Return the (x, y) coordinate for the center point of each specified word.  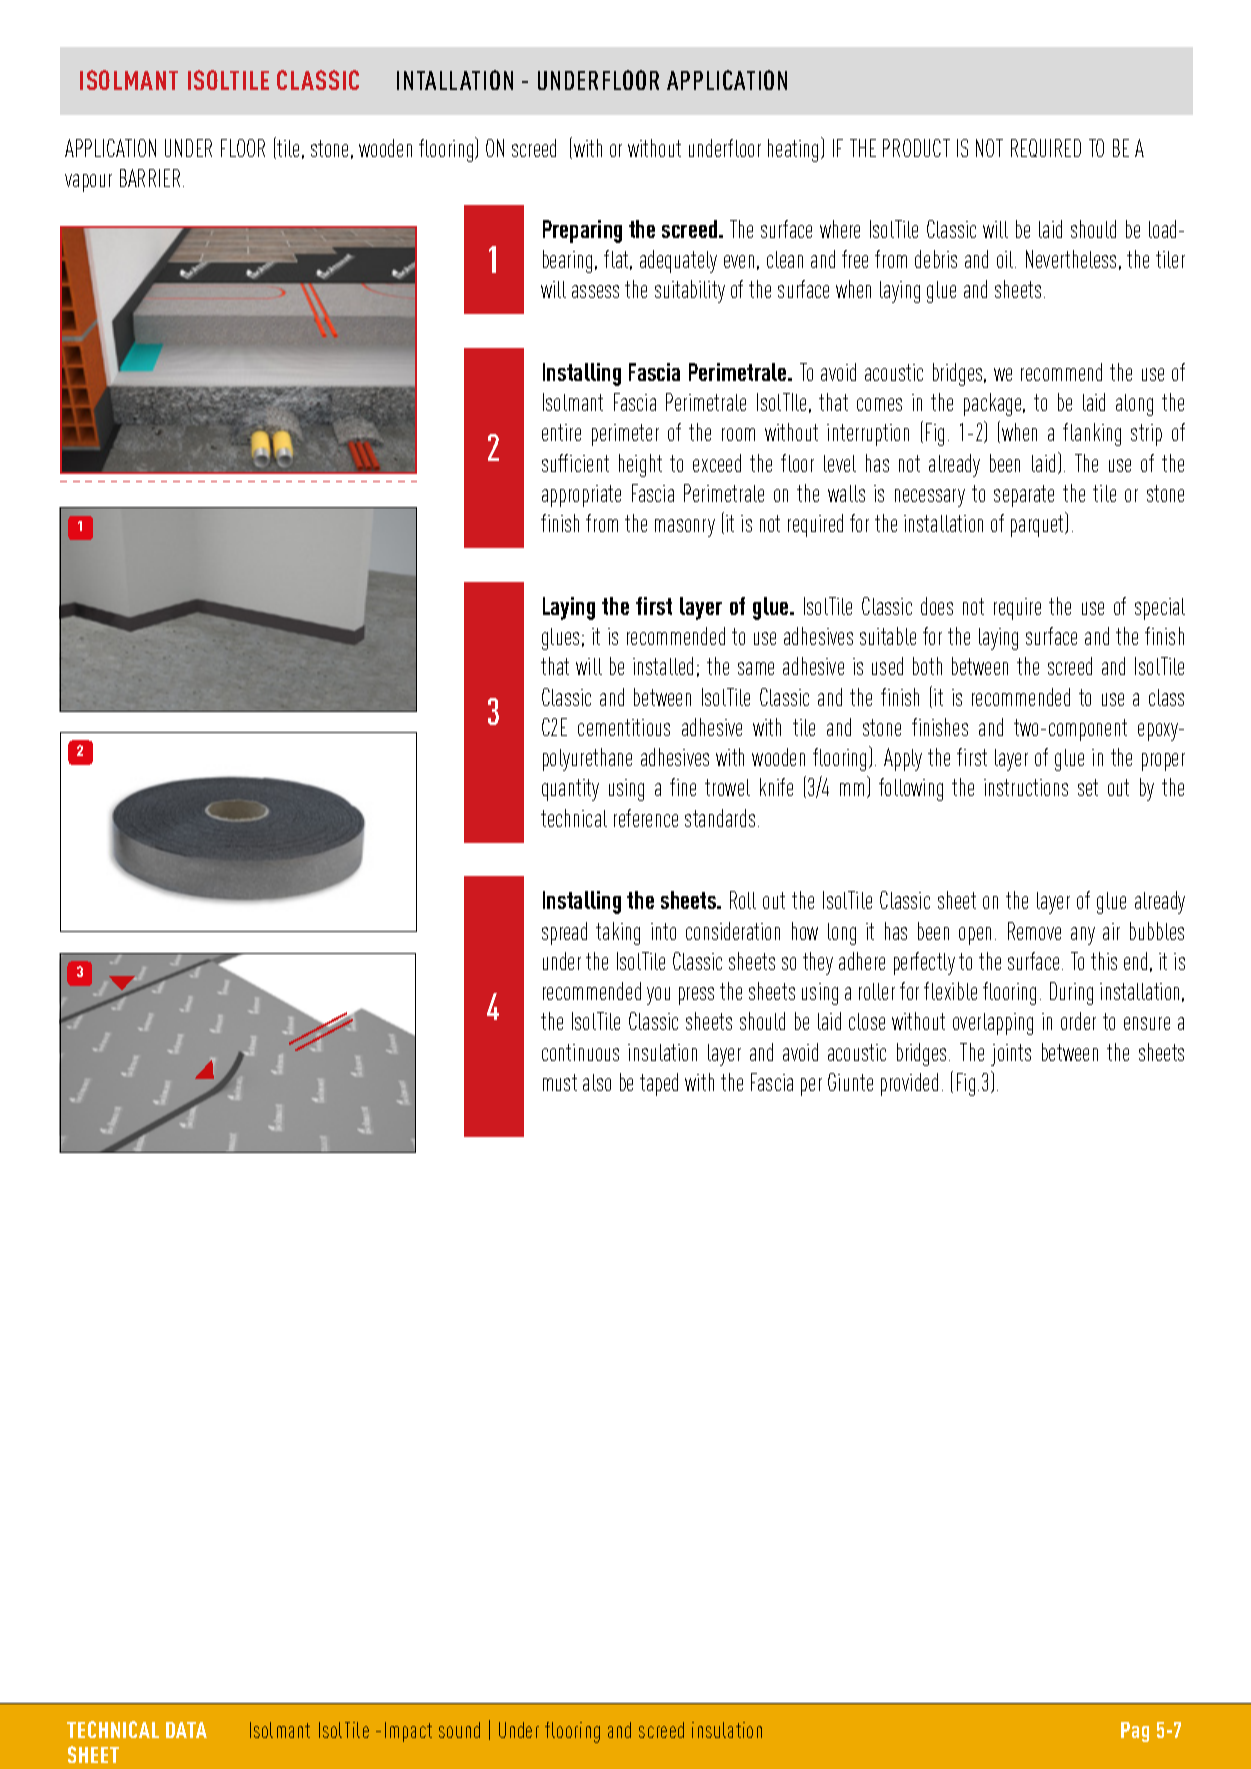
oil (1006, 259)
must (560, 1082)
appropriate (581, 496)
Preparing (582, 231)
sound (459, 1730)
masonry (685, 528)
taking (618, 933)
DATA (186, 1730)
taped (659, 1084)
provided (909, 1084)
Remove (1034, 931)
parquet (1039, 526)
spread (564, 933)
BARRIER (150, 178)
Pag (1135, 1732)
